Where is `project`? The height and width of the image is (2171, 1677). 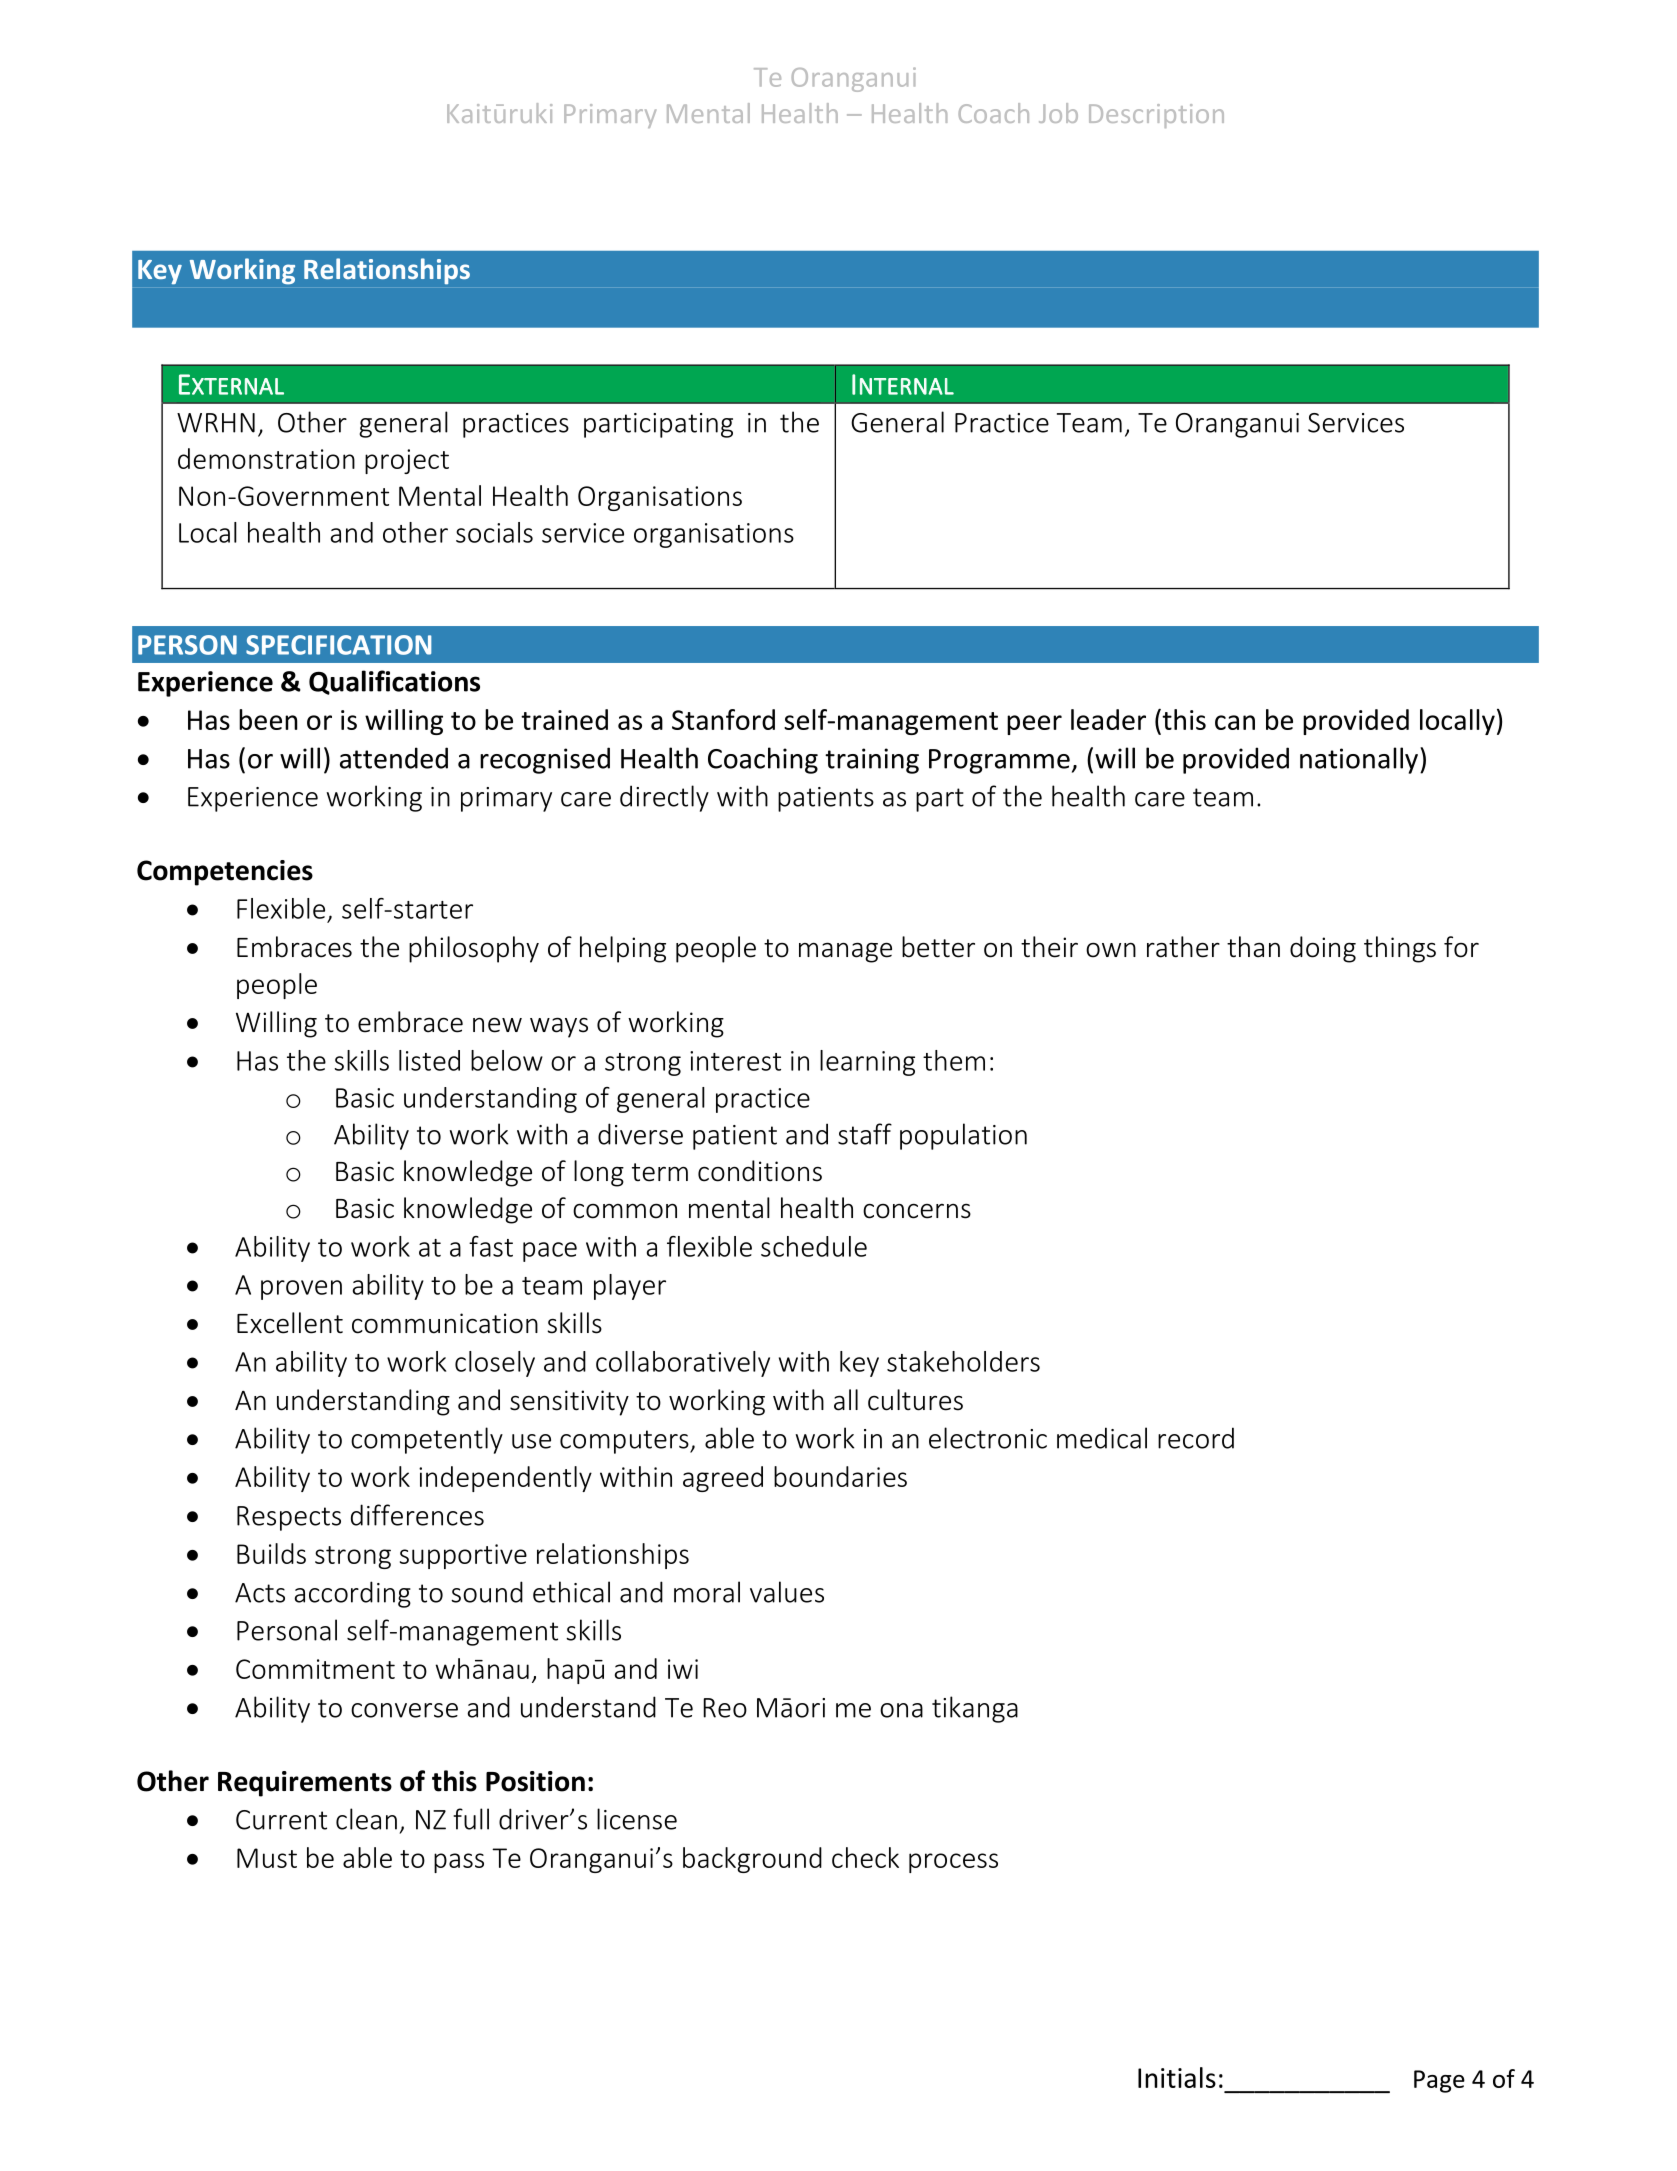
project is located at coordinates (407, 461).
